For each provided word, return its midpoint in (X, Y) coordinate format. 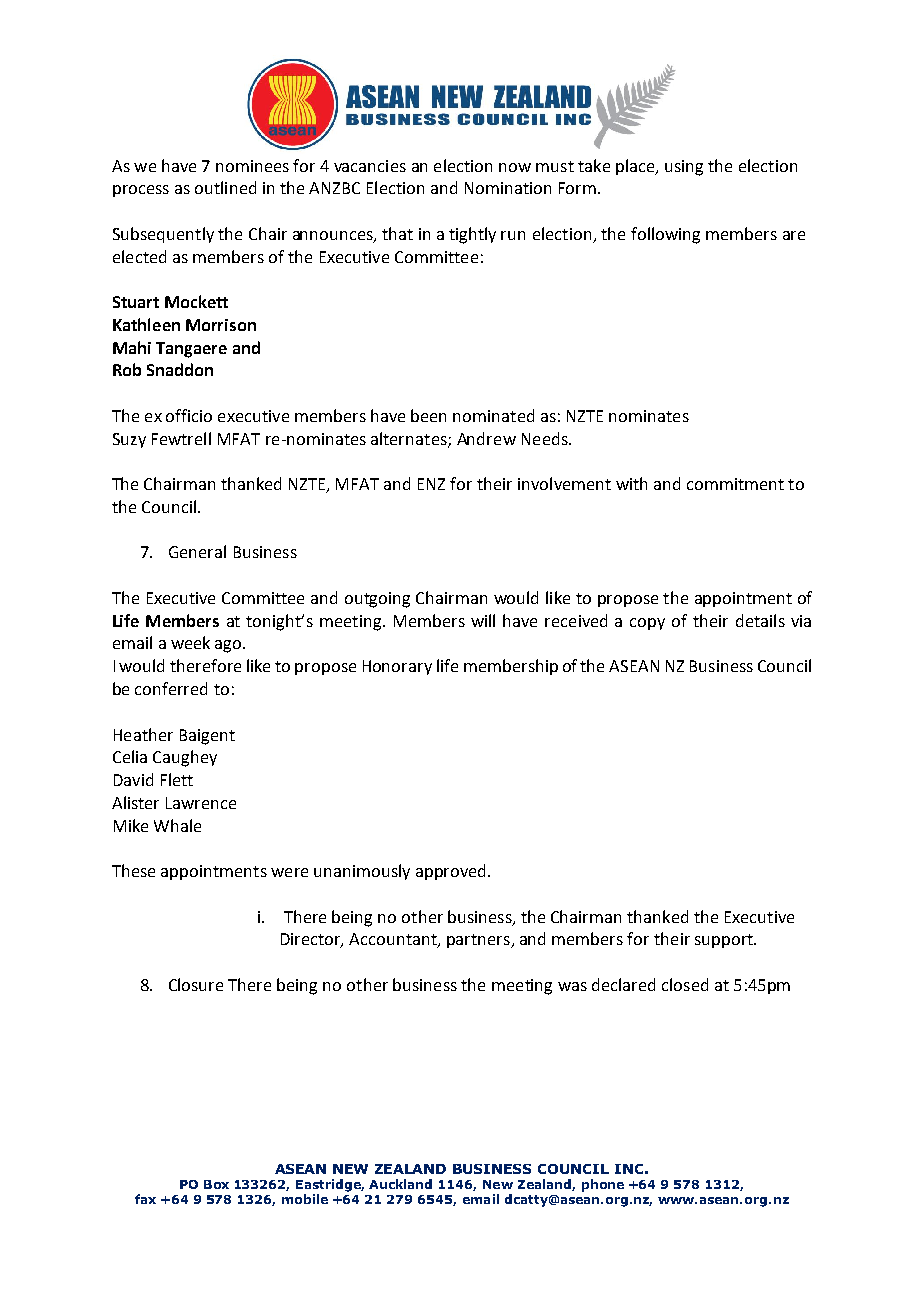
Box (216, 1184)
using (684, 168)
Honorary (397, 667)
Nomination (508, 188)
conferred (171, 688)
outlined (225, 187)
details (760, 620)
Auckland (400, 1184)
